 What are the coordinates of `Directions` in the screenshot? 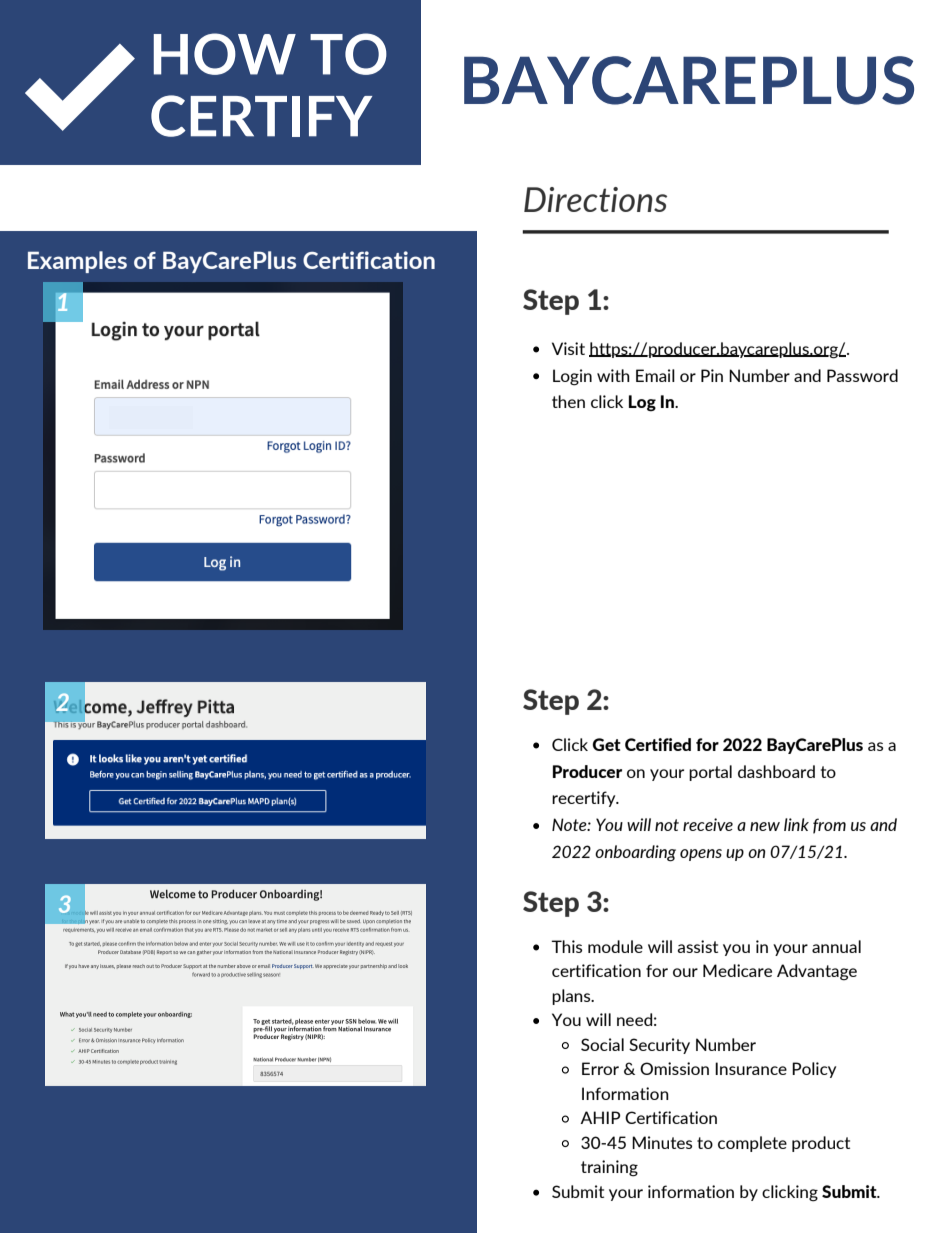 It's located at (595, 199).
